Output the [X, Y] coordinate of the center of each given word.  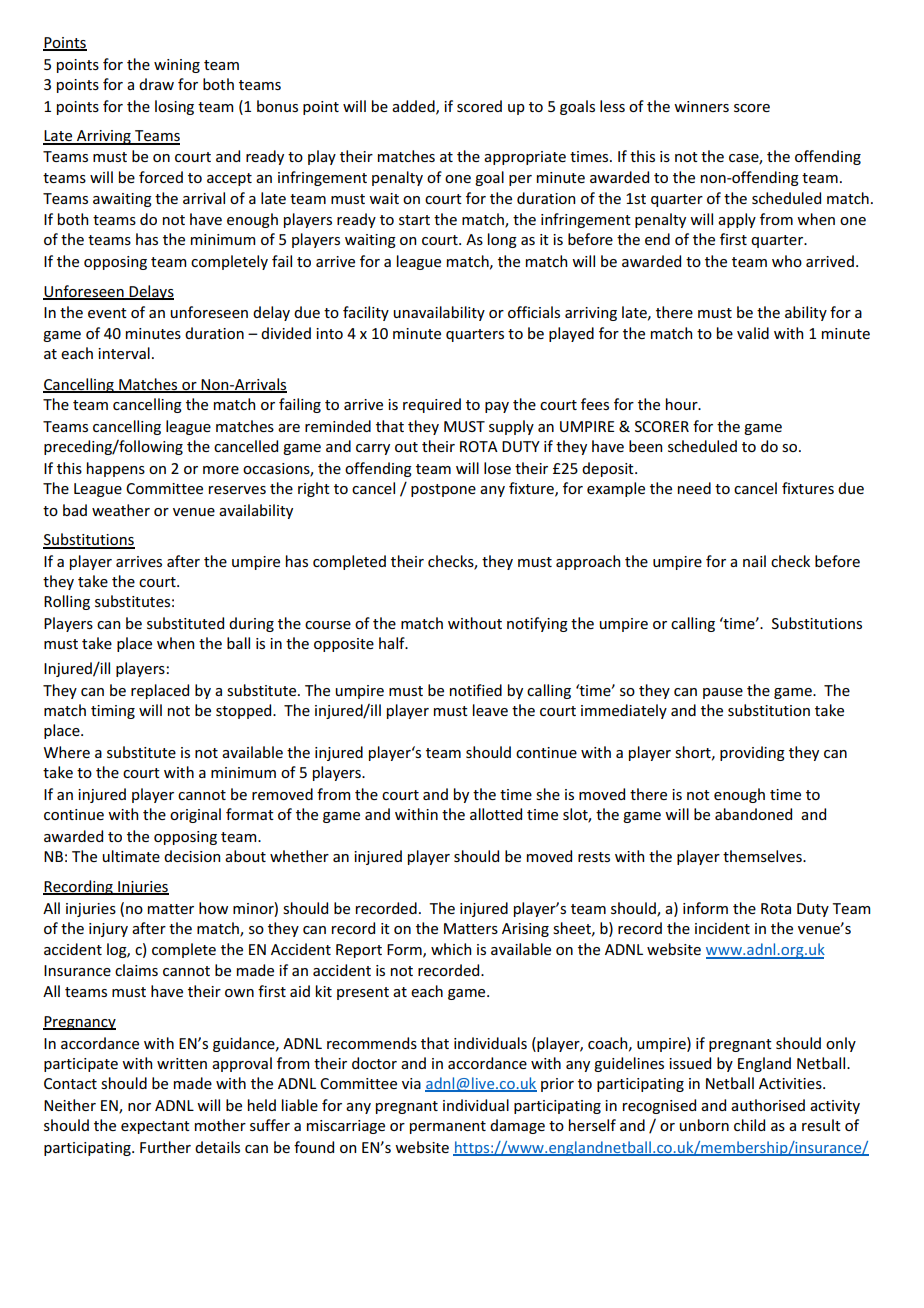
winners [701, 106]
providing [752, 753]
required [432, 405]
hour [683, 404]
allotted [496, 814]
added [414, 107]
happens [116, 469]
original [195, 815]
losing [174, 107]
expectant [155, 1127]
